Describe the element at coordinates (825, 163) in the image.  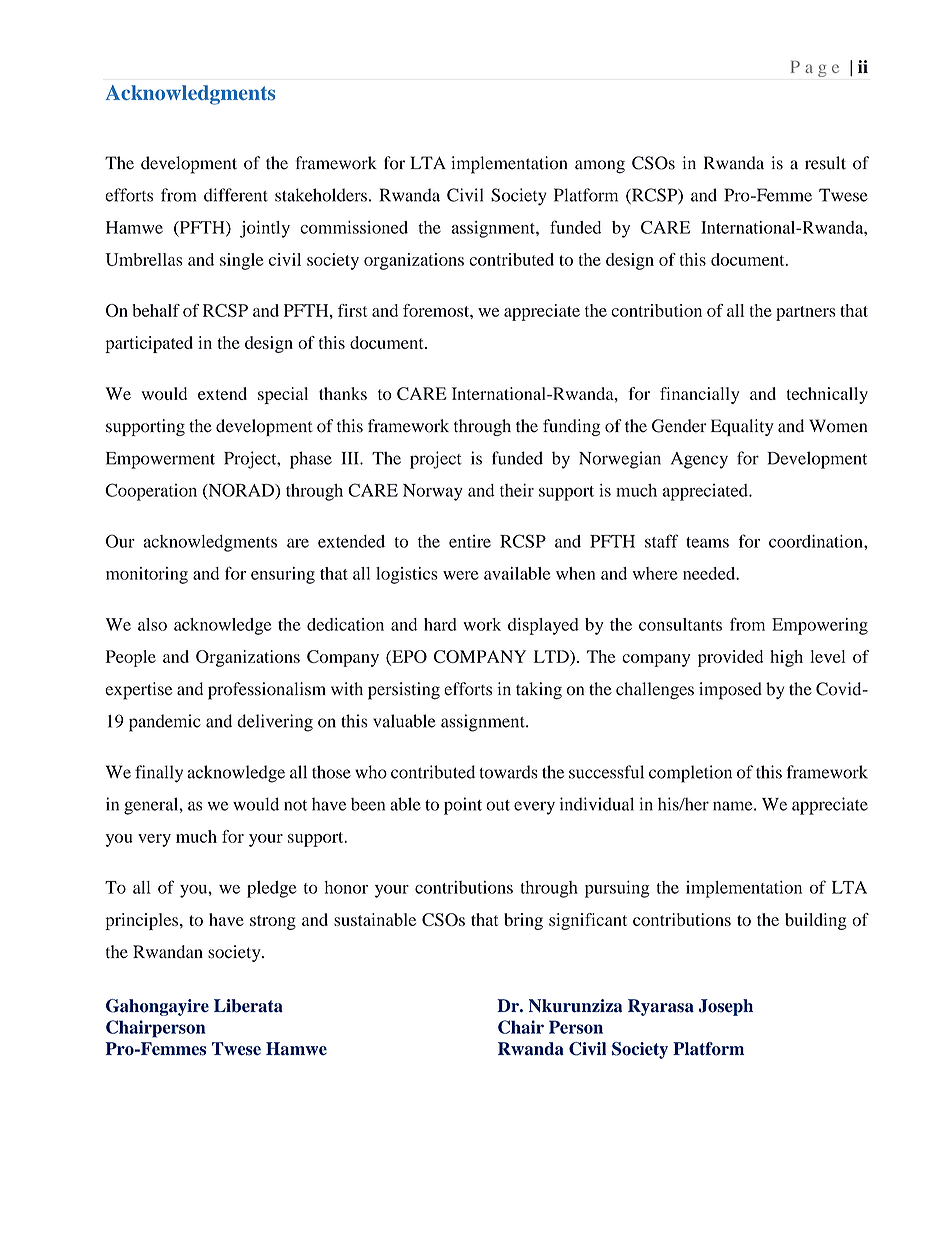
I see `result` at that location.
